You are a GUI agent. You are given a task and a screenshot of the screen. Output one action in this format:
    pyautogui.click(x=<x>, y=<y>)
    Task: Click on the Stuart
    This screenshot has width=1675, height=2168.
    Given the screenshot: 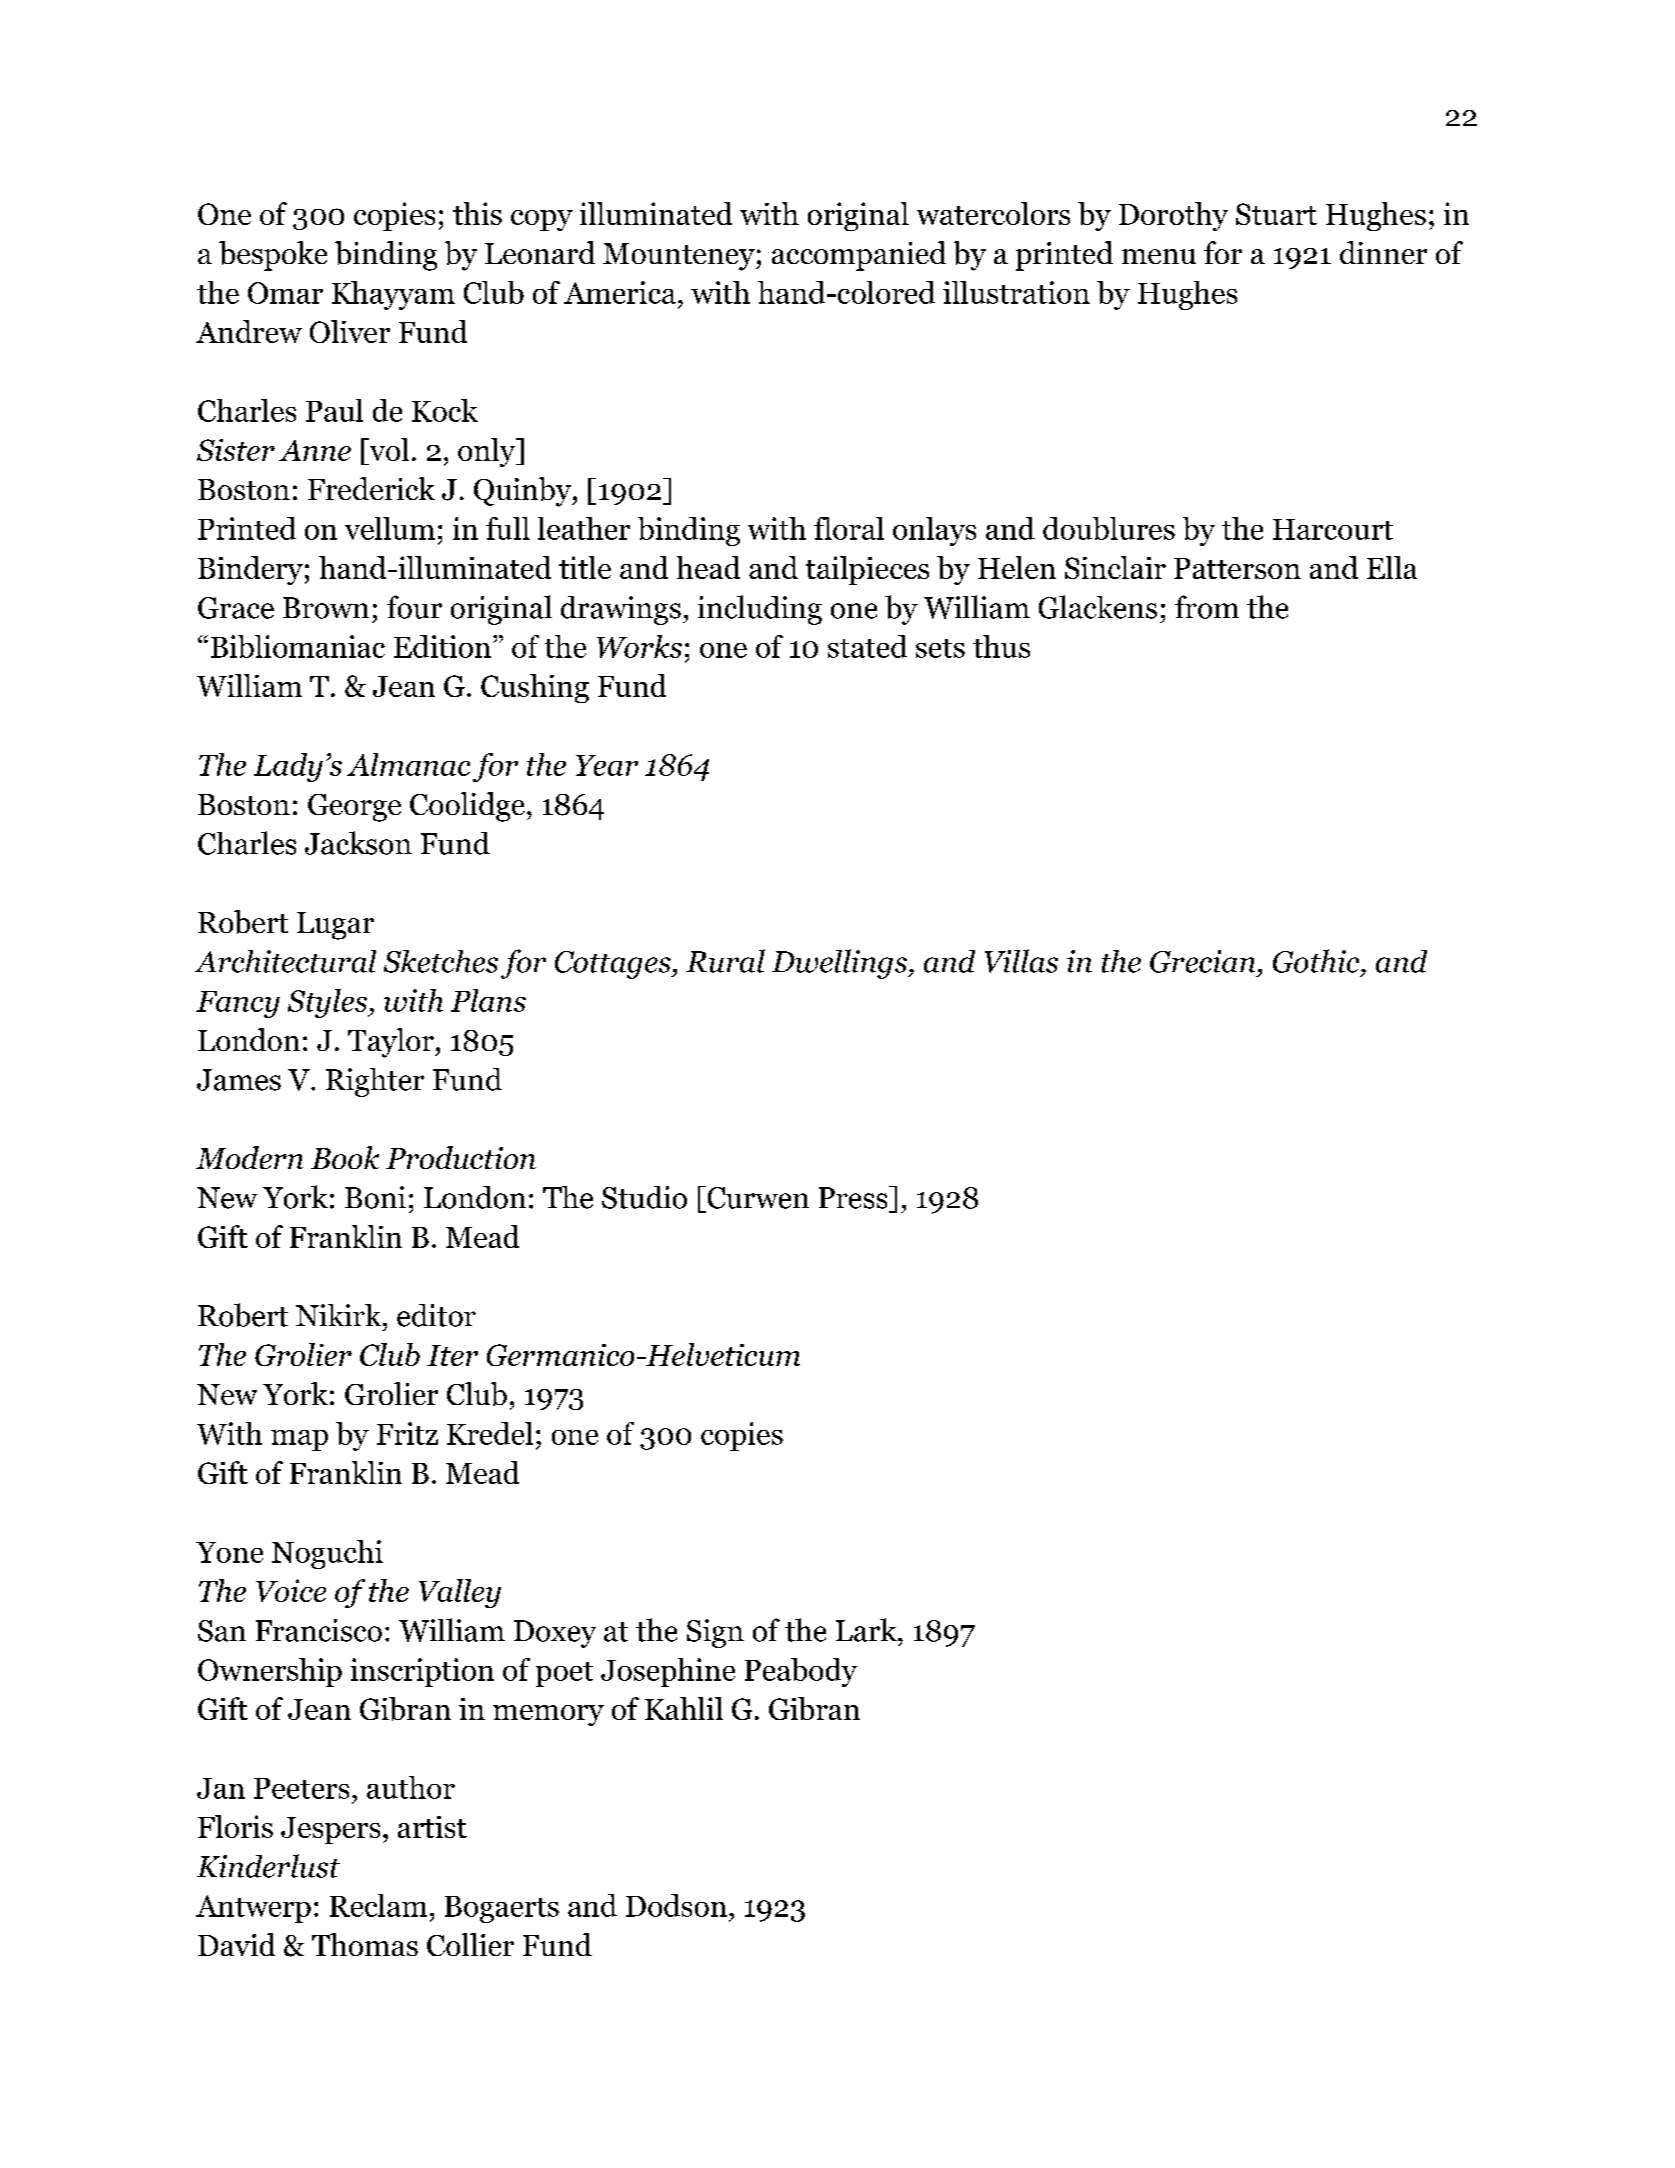 What is the action you would take?
    pyautogui.click(x=1276, y=214)
